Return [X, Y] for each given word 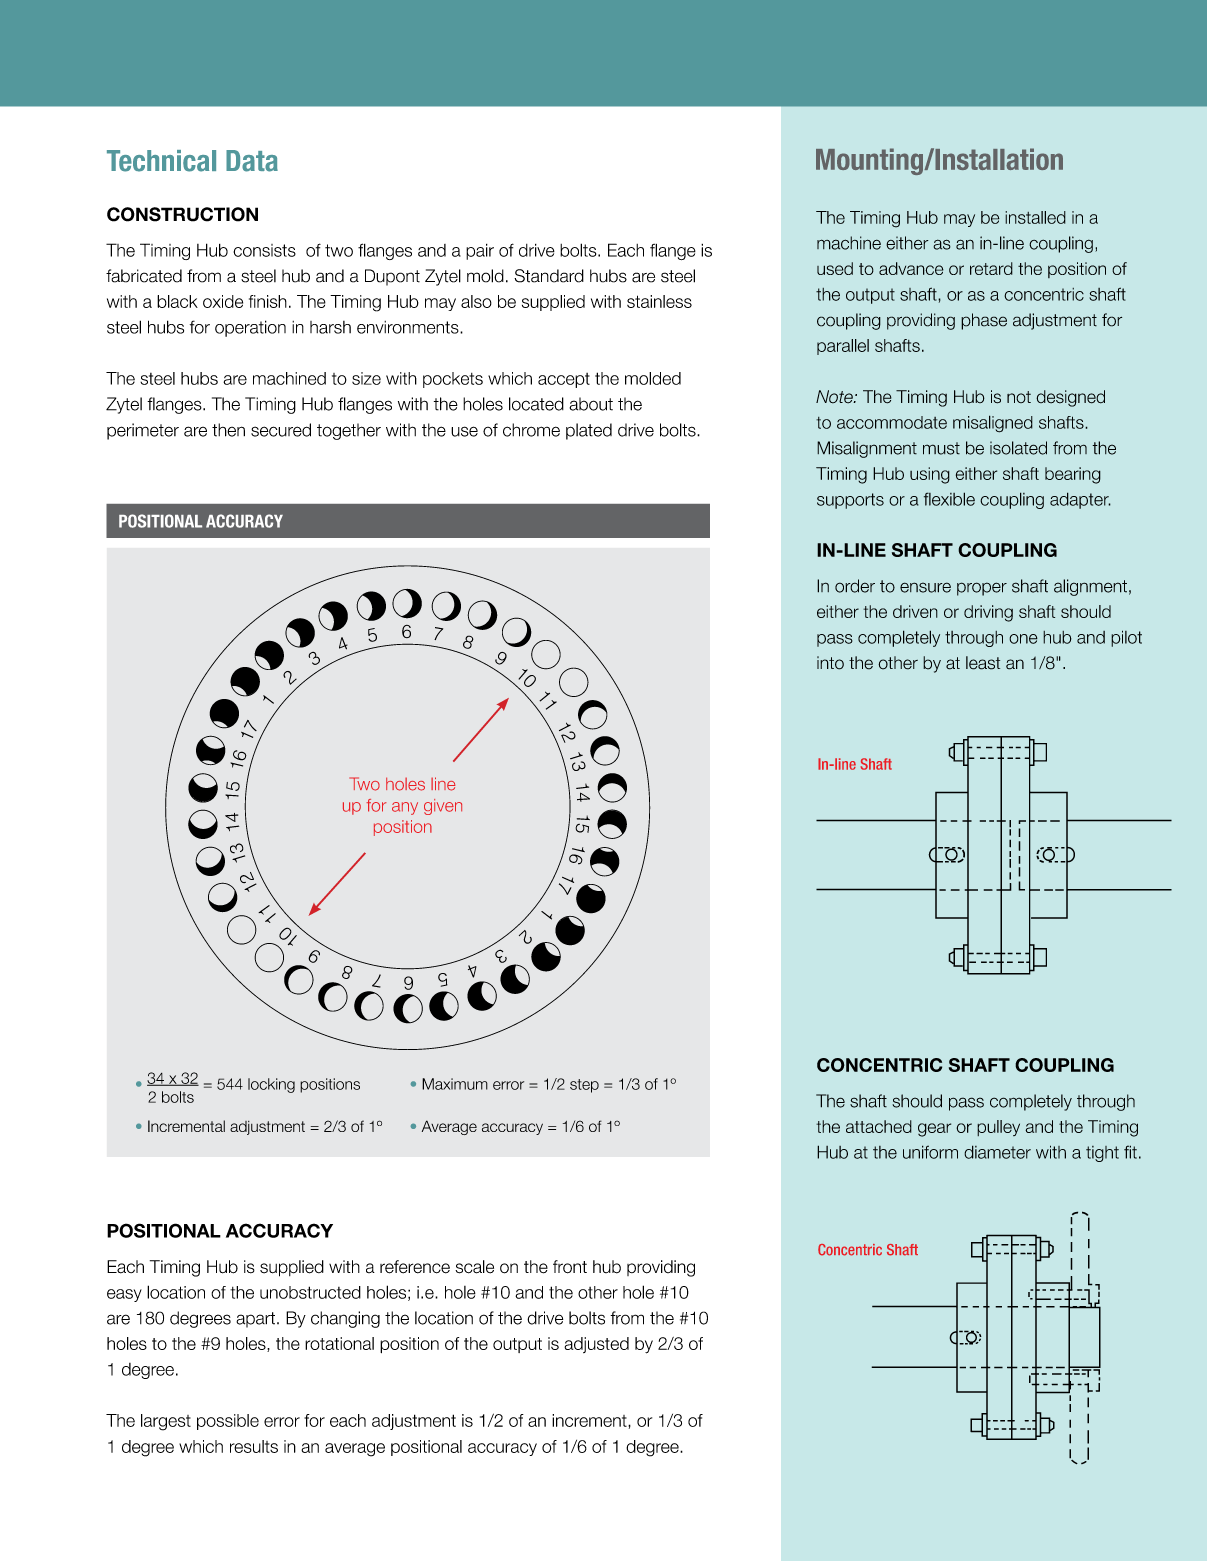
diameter [997, 1152]
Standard [549, 276]
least [983, 663]
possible [228, 1422]
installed [1035, 217]
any [405, 808]
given [443, 807]
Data [252, 161]
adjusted [596, 1345]
